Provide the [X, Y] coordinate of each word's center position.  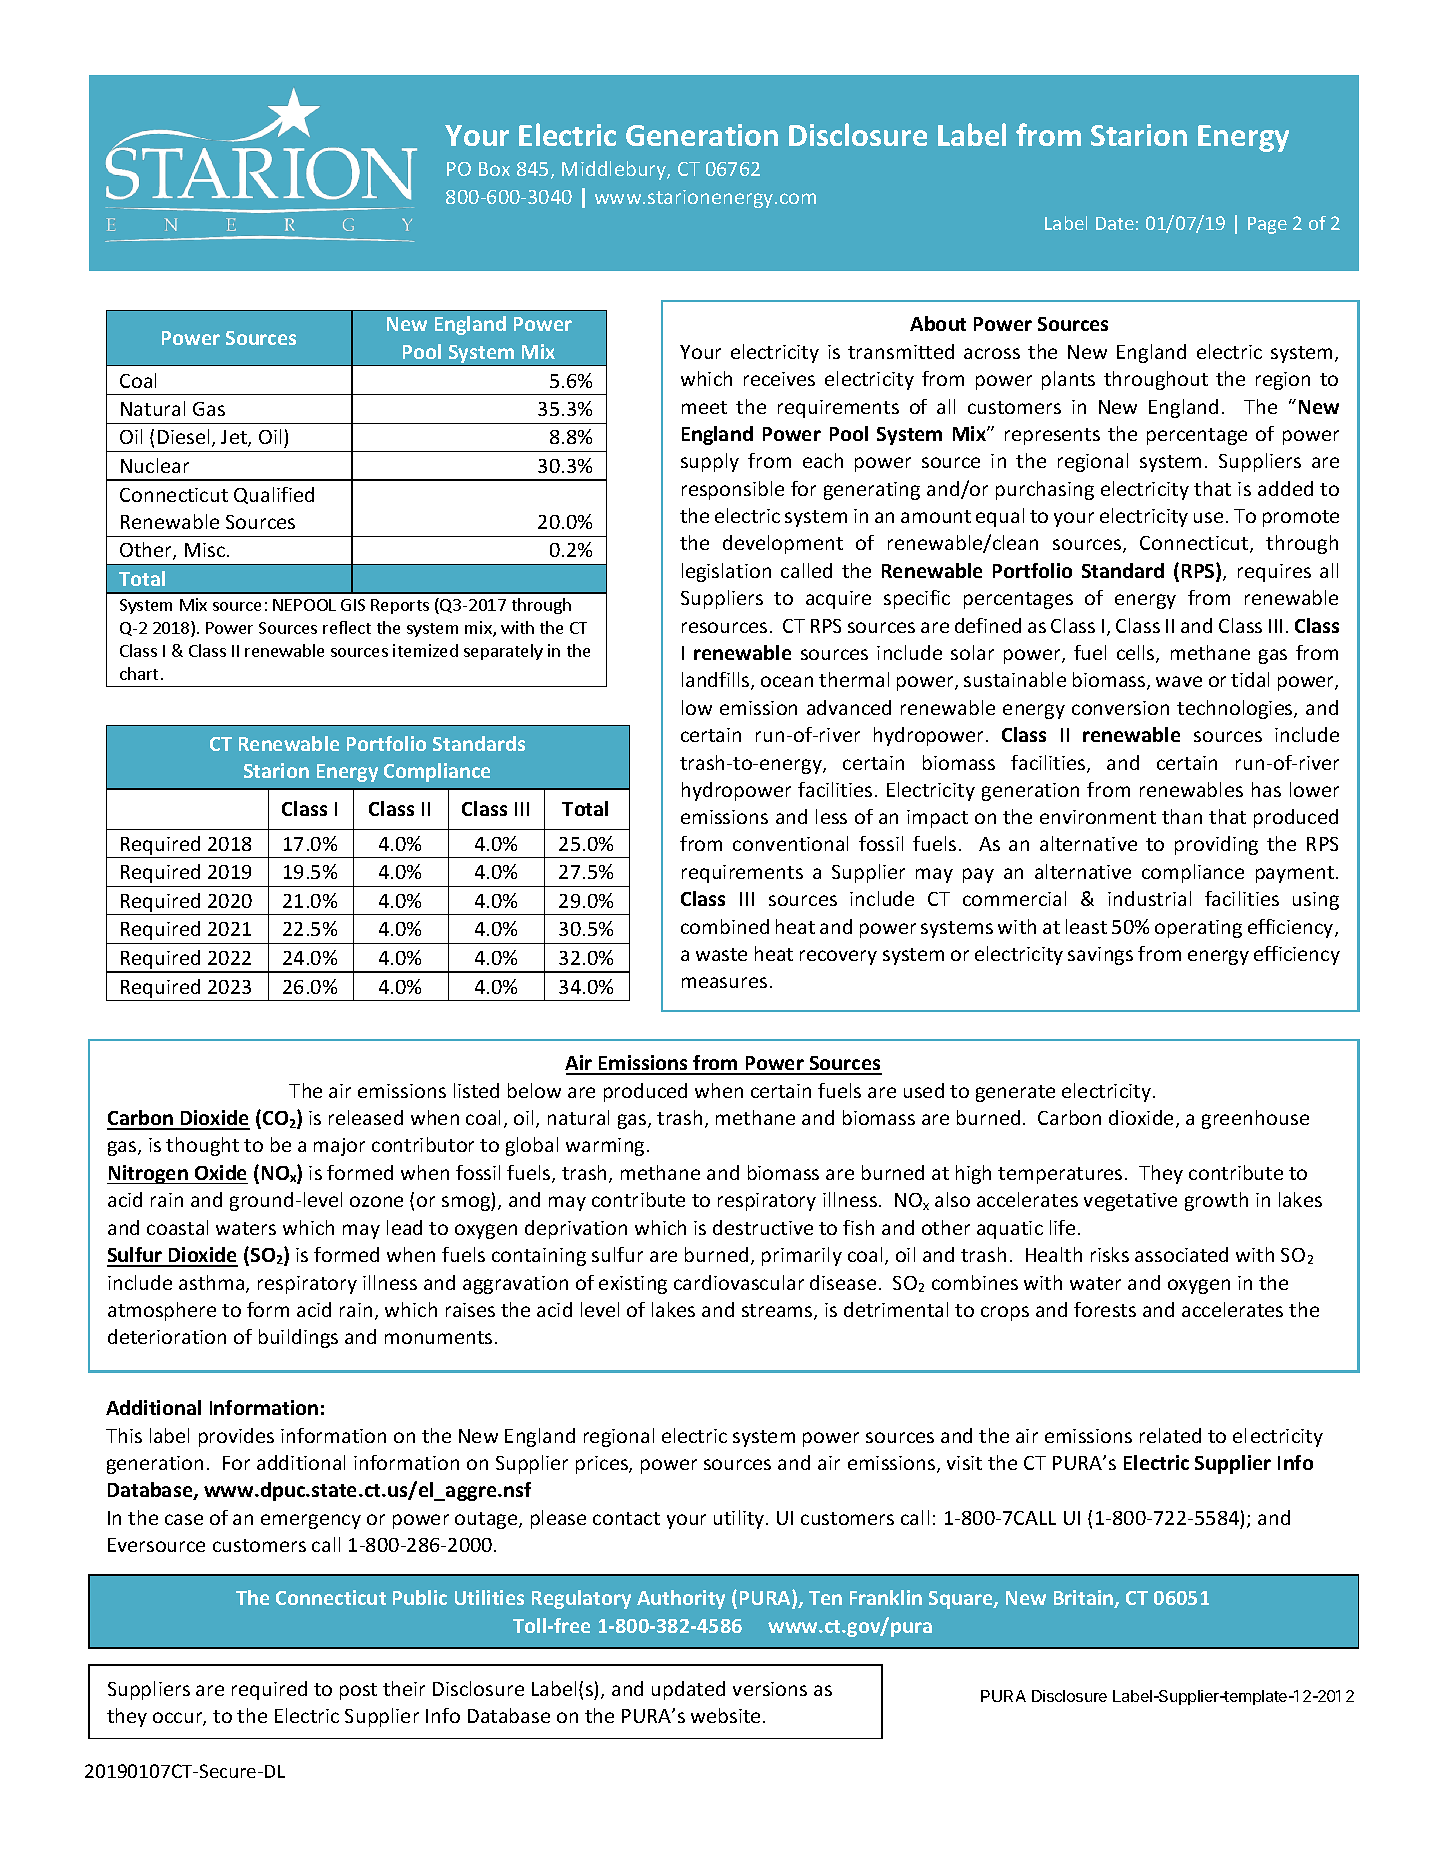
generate [1015, 1093]
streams [778, 1312]
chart [139, 673]
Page [1267, 225]
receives [779, 379]
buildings [298, 1338]
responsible [733, 490]
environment [1098, 817]
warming [605, 1147]
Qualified [274, 495]
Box [494, 169]
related [1170, 1435]
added [1285, 488]
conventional [790, 843]
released [366, 1117]
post [358, 1691]
